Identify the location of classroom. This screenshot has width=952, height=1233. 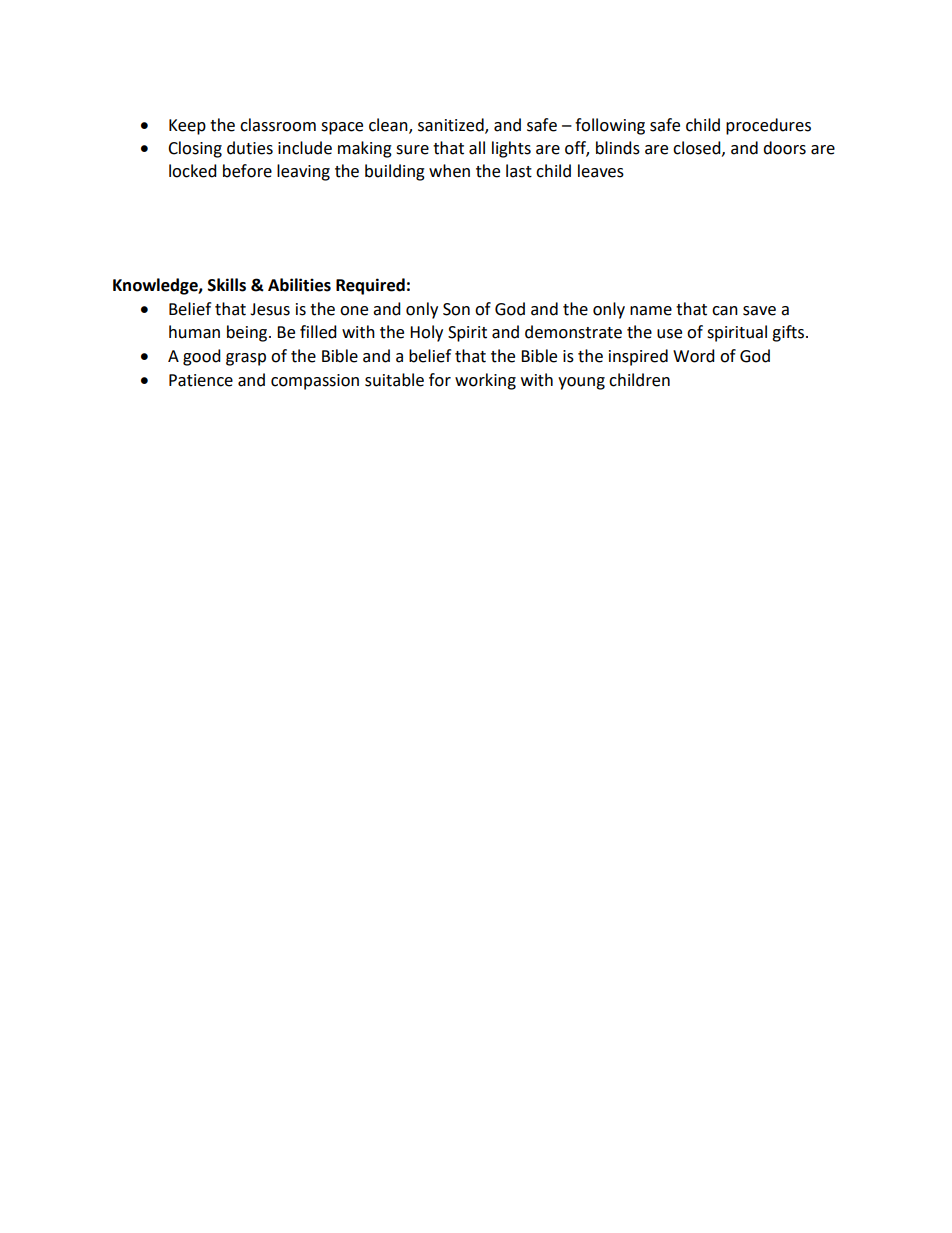
(278, 125).
